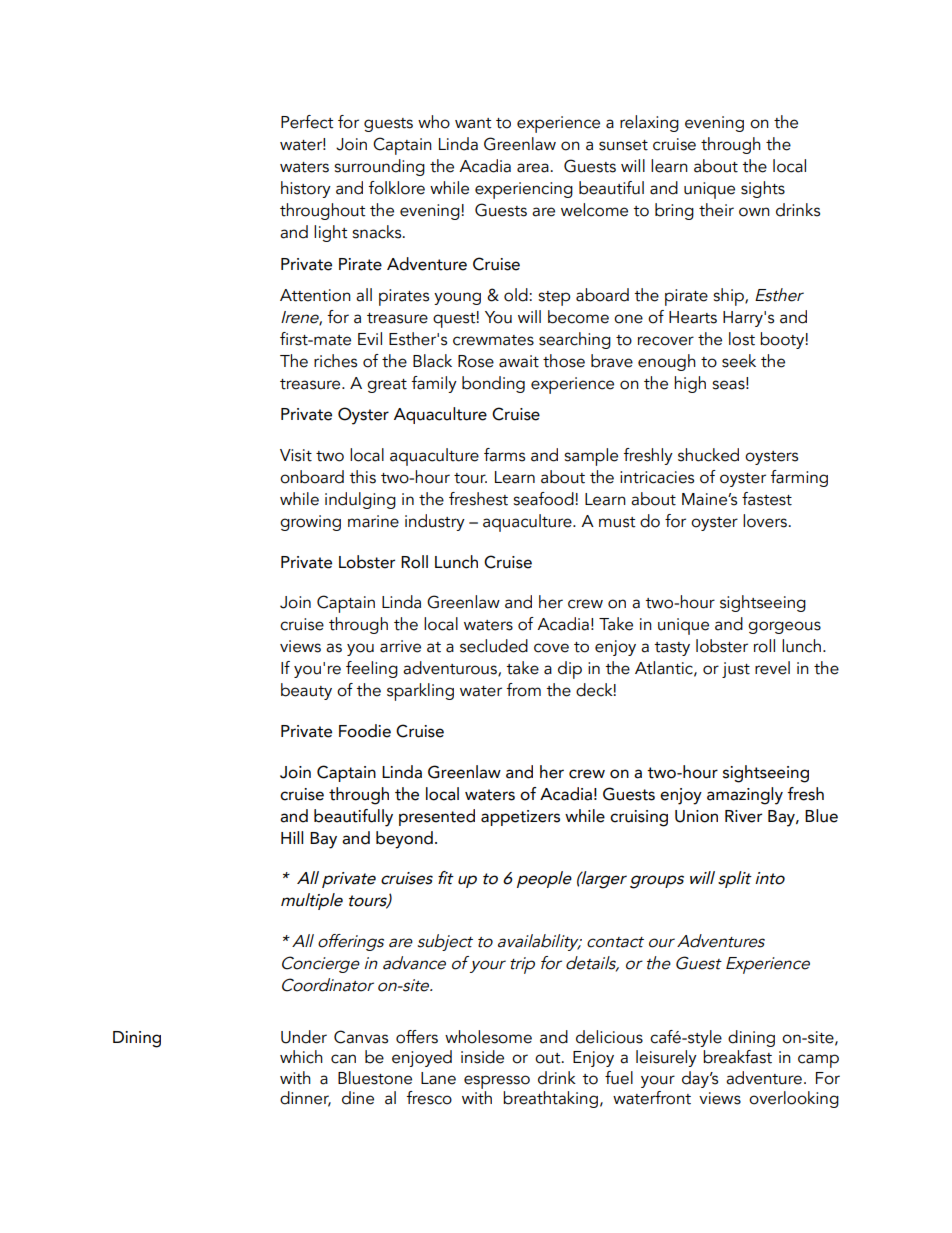 This screenshot has height=1233, width=952. I want to click on own, so click(754, 212).
